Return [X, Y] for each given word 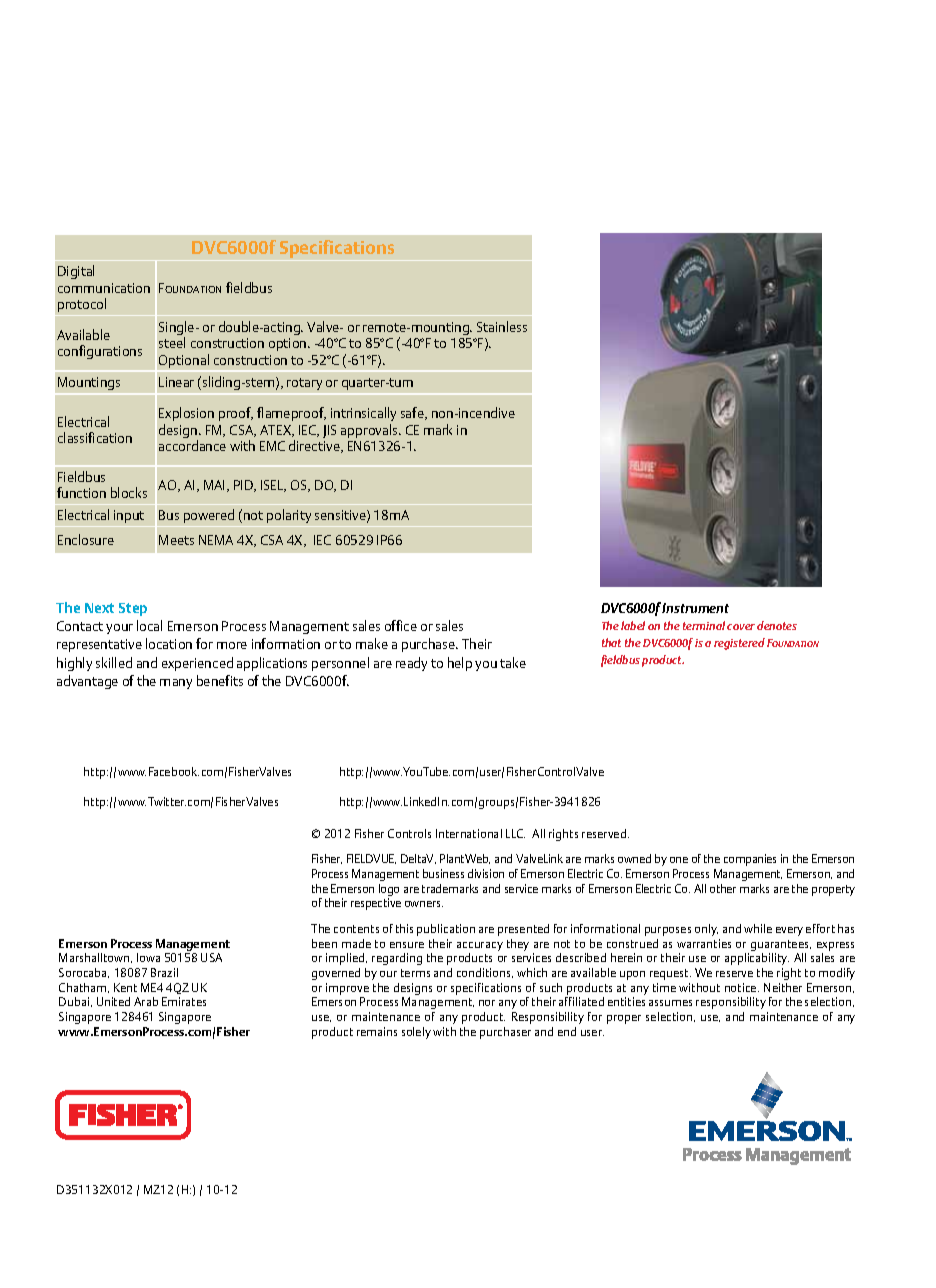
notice [742, 987]
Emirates [184, 1001]
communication [104, 288]
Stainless [502, 326]
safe [413, 413]
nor [487, 1003]
